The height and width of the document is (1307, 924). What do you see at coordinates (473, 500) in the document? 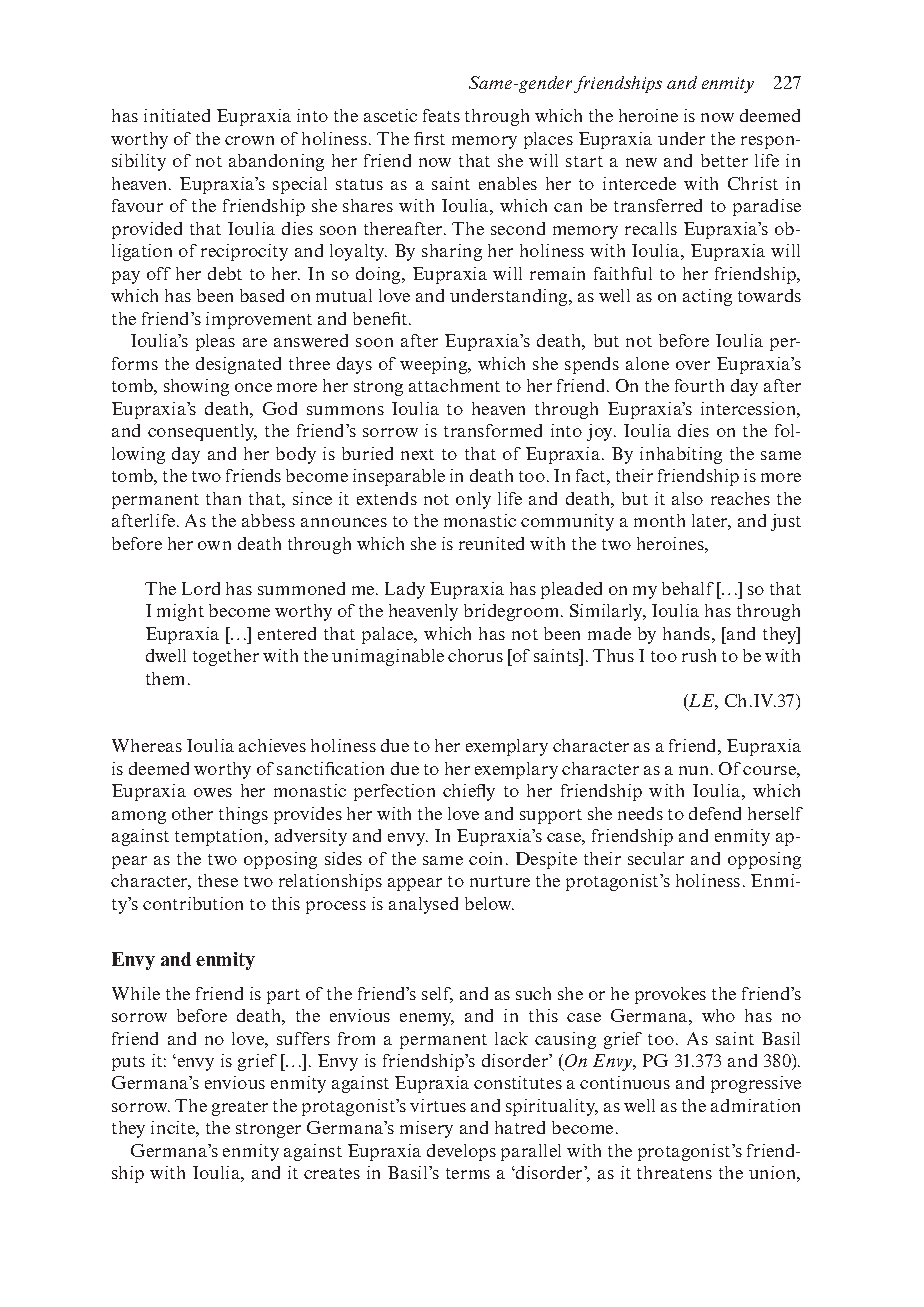
I see `only` at bounding box center [473, 500].
